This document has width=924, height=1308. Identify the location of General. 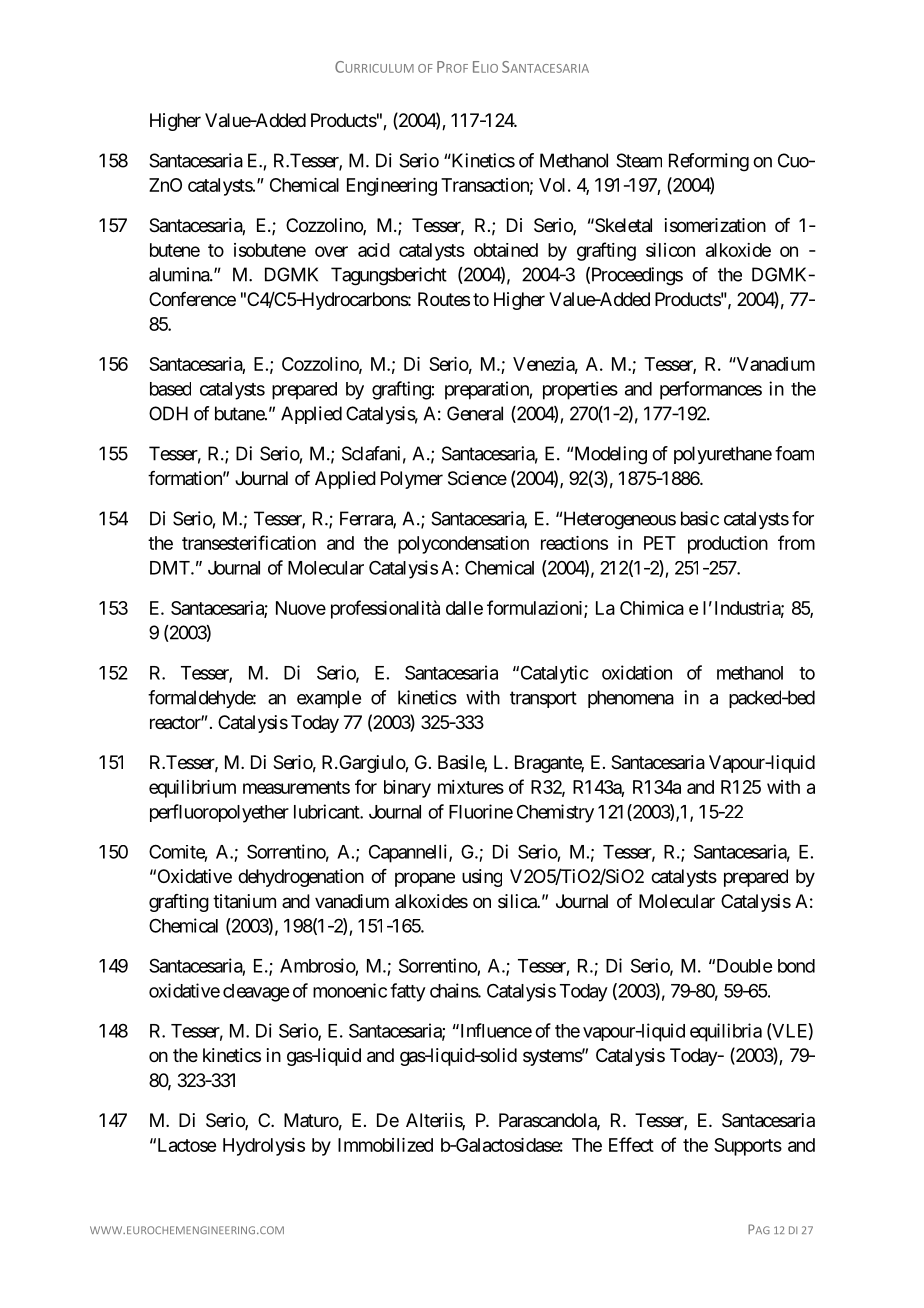
(475, 413).
